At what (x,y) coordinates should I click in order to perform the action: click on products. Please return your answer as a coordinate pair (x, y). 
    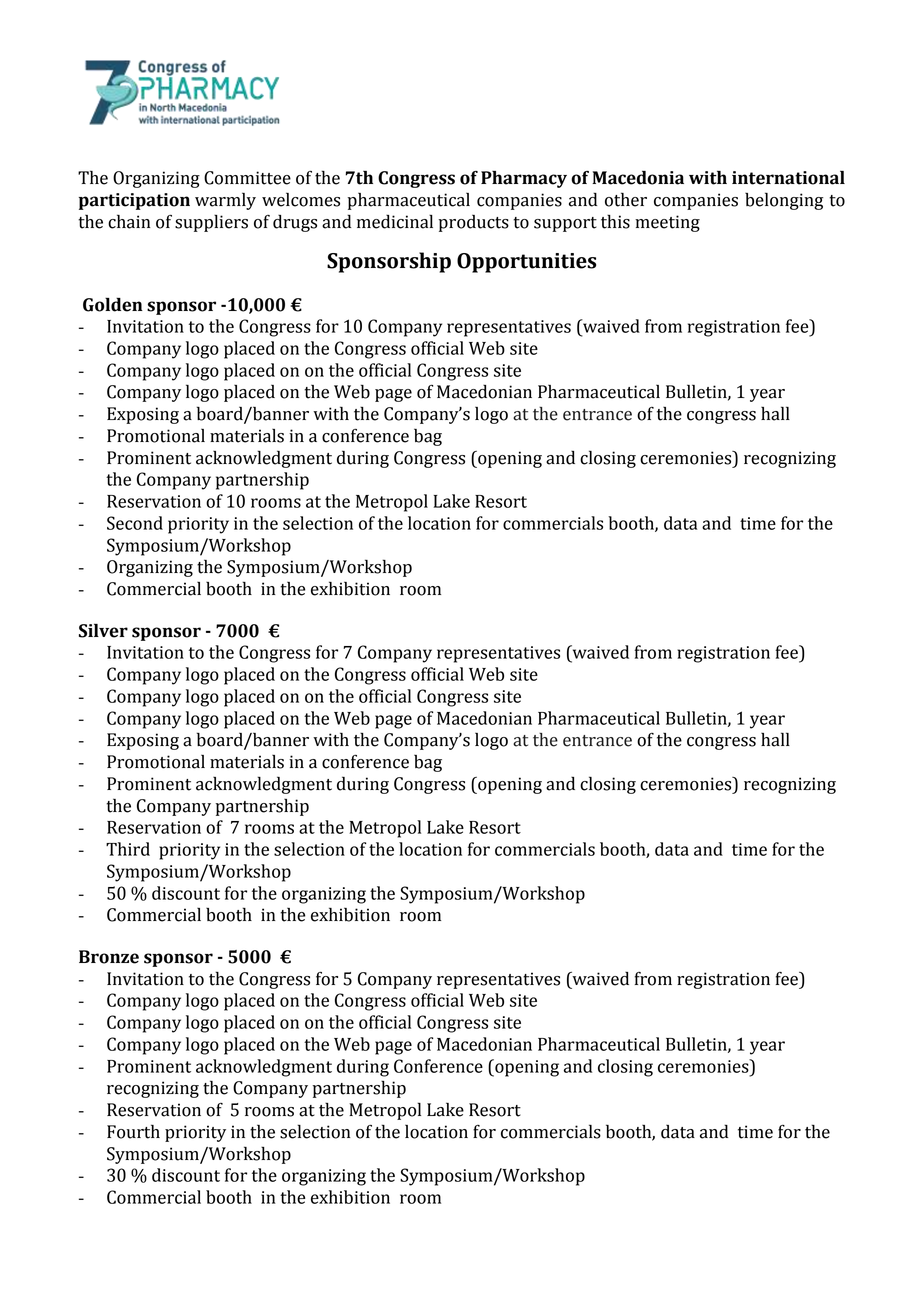
    Looking at the image, I should click on (474, 223).
